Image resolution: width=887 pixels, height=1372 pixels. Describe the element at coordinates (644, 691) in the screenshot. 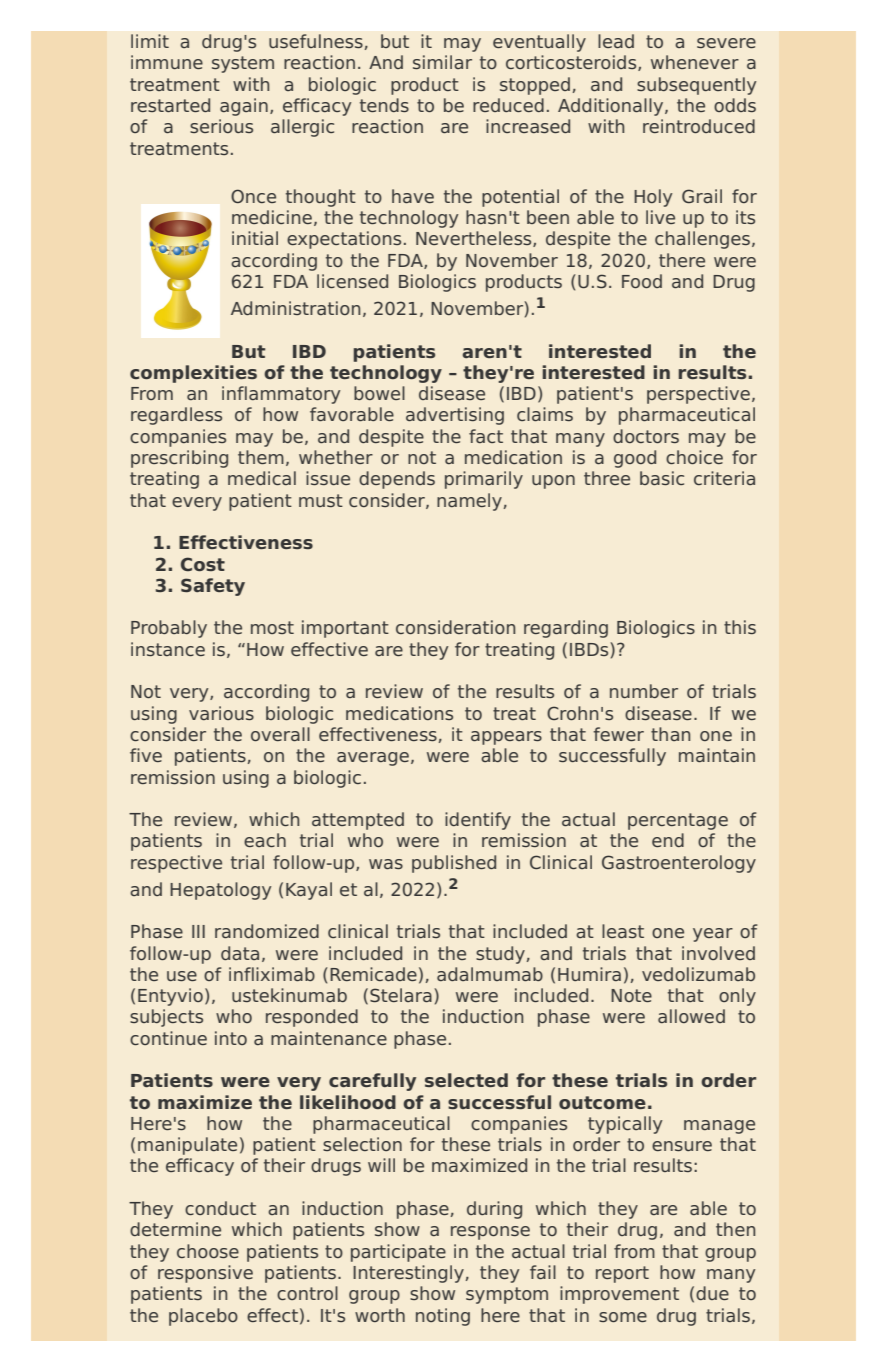

I see `number` at that location.
